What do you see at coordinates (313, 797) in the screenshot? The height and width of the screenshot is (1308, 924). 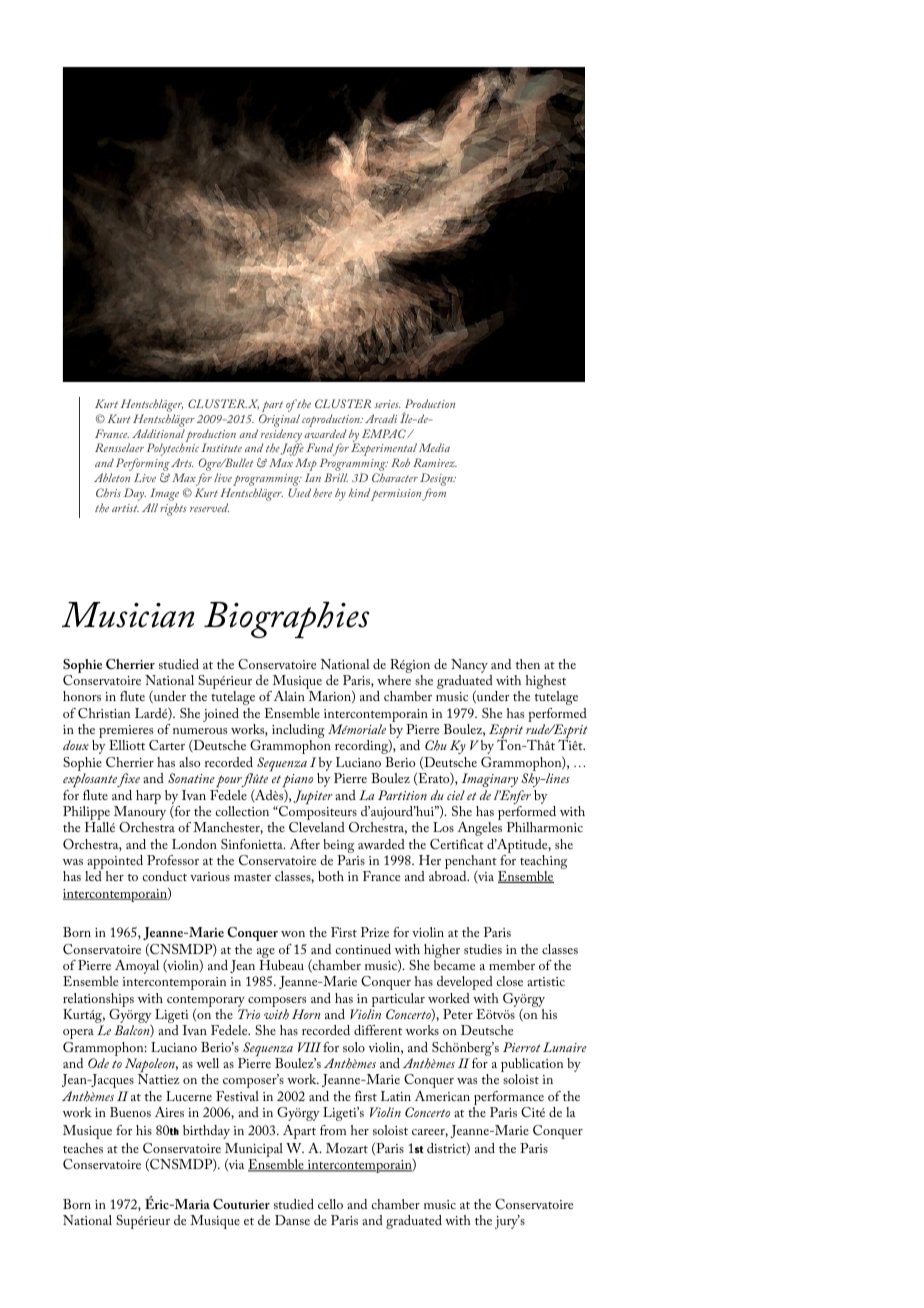 I see `Jupiter` at bounding box center [313, 797].
